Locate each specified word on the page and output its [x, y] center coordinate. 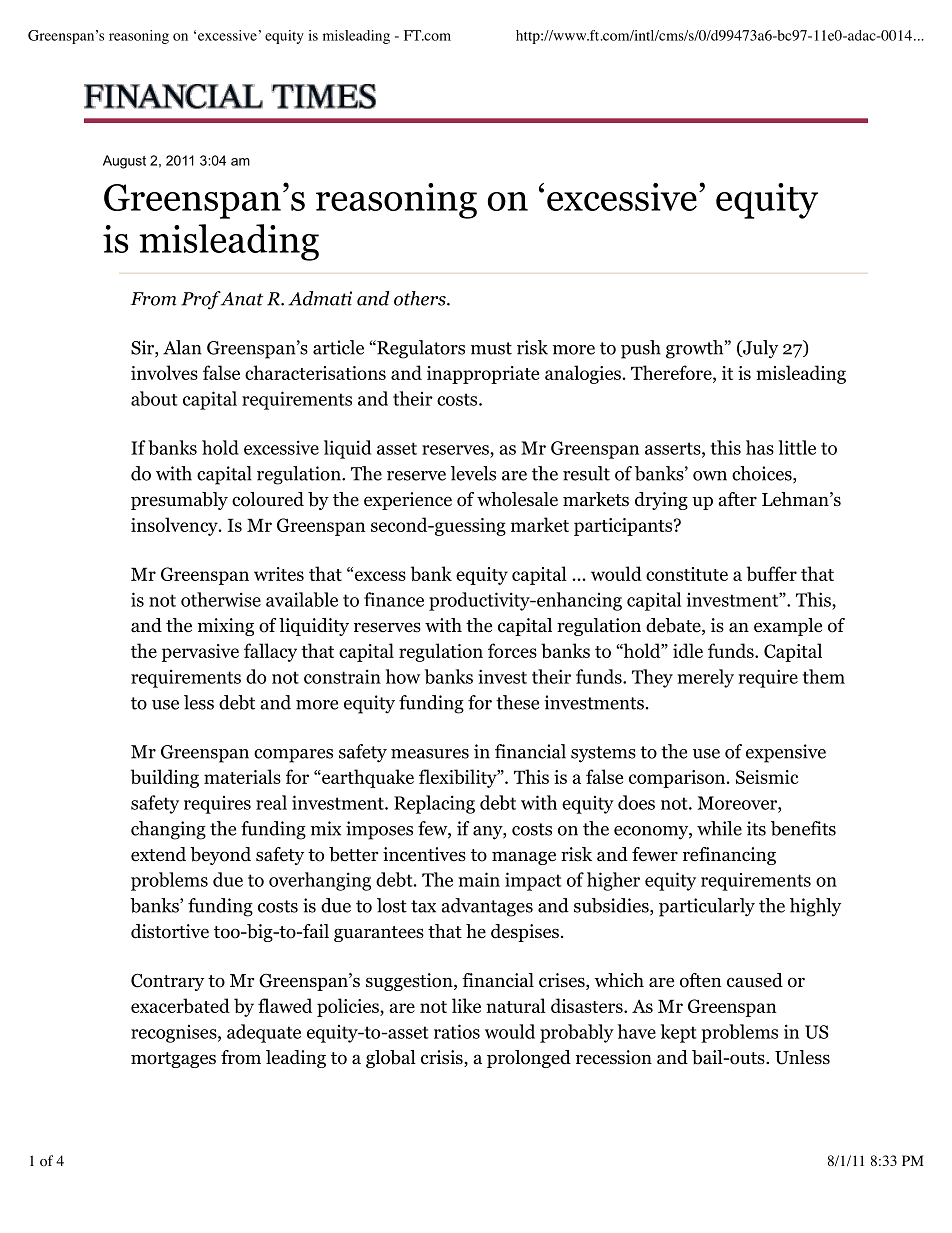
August [124, 162]
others [421, 298]
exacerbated [180, 1005]
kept [679, 1033]
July [759, 349]
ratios [457, 1031]
